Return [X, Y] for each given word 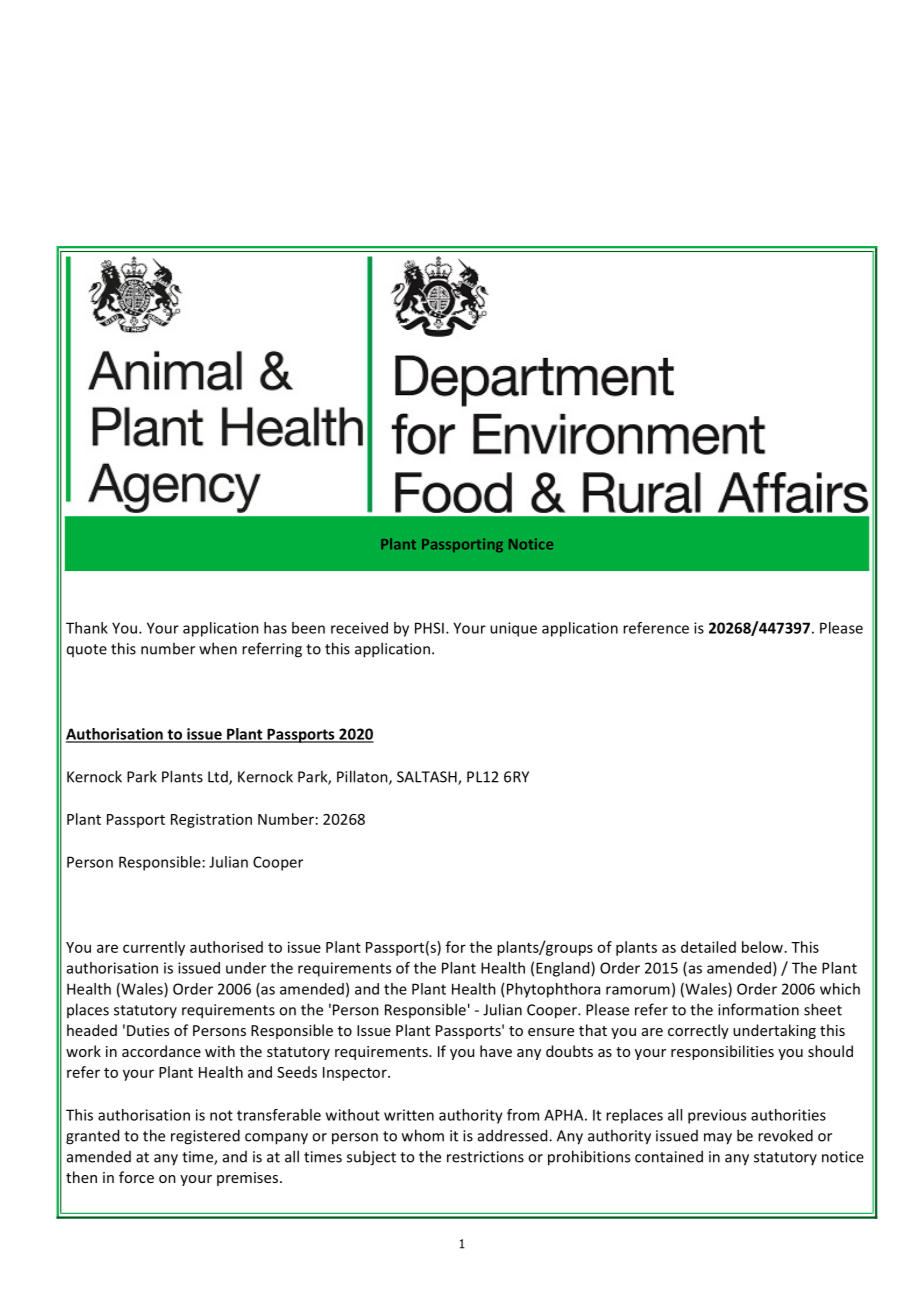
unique [513, 629]
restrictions [485, 1157]
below [762, 947]
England [564, 969]
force [136, 1177]
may [718, 1139]
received [359, 628]
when [218, 648]
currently [154, 948]
